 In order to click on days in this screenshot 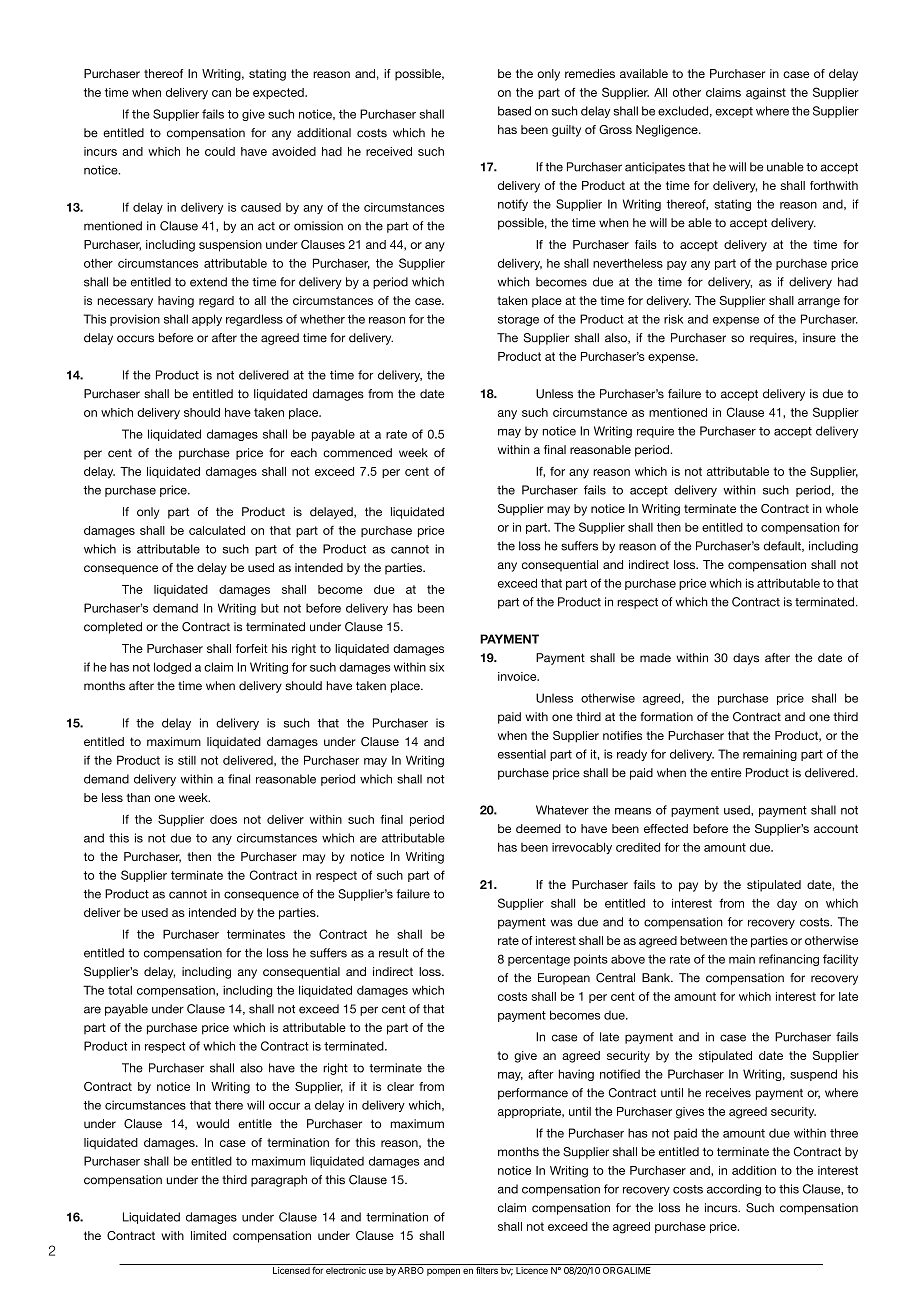, I will do `click(746, 659)`.
